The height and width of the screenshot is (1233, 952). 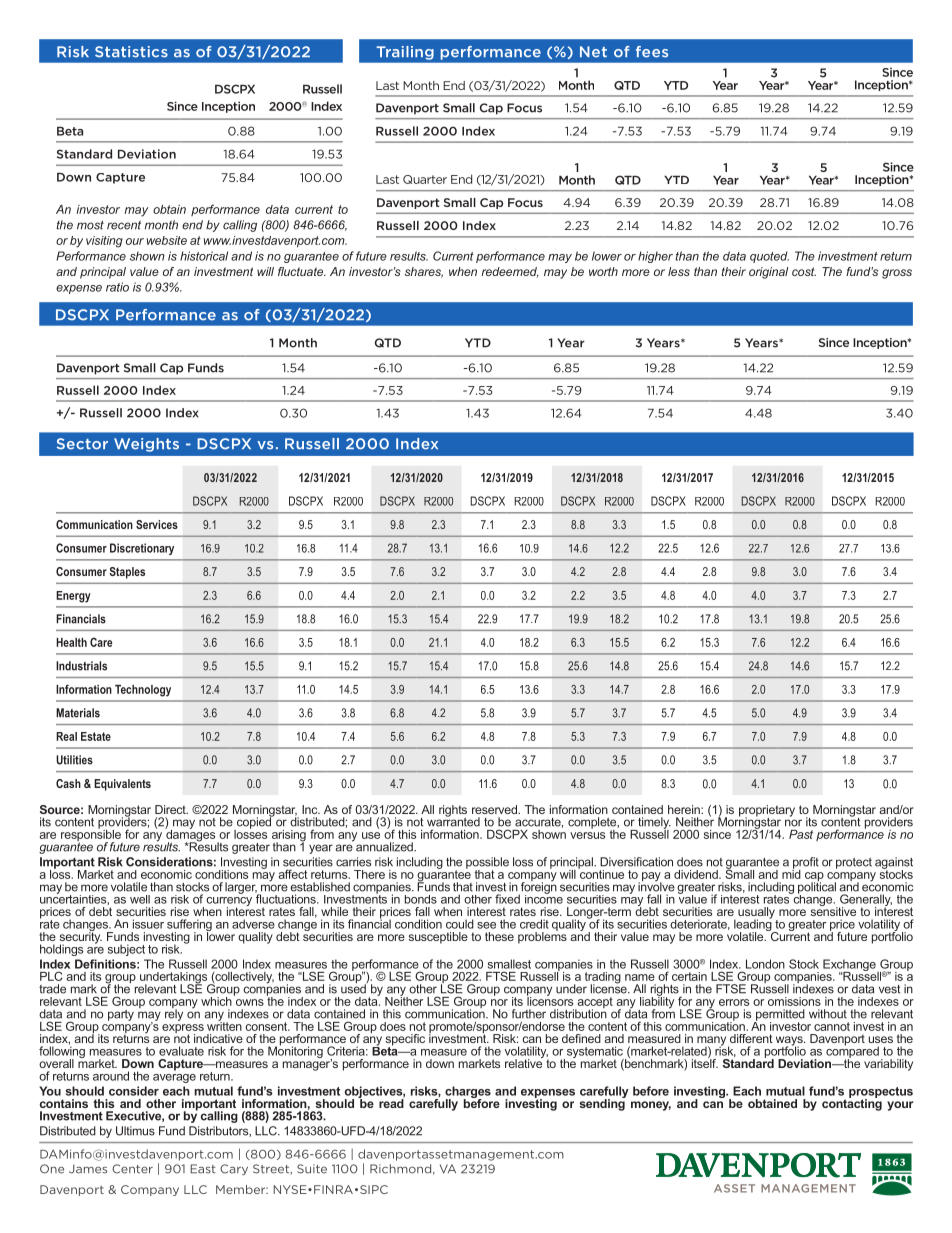 I want to click on Past, so click(x=801, y=834).
